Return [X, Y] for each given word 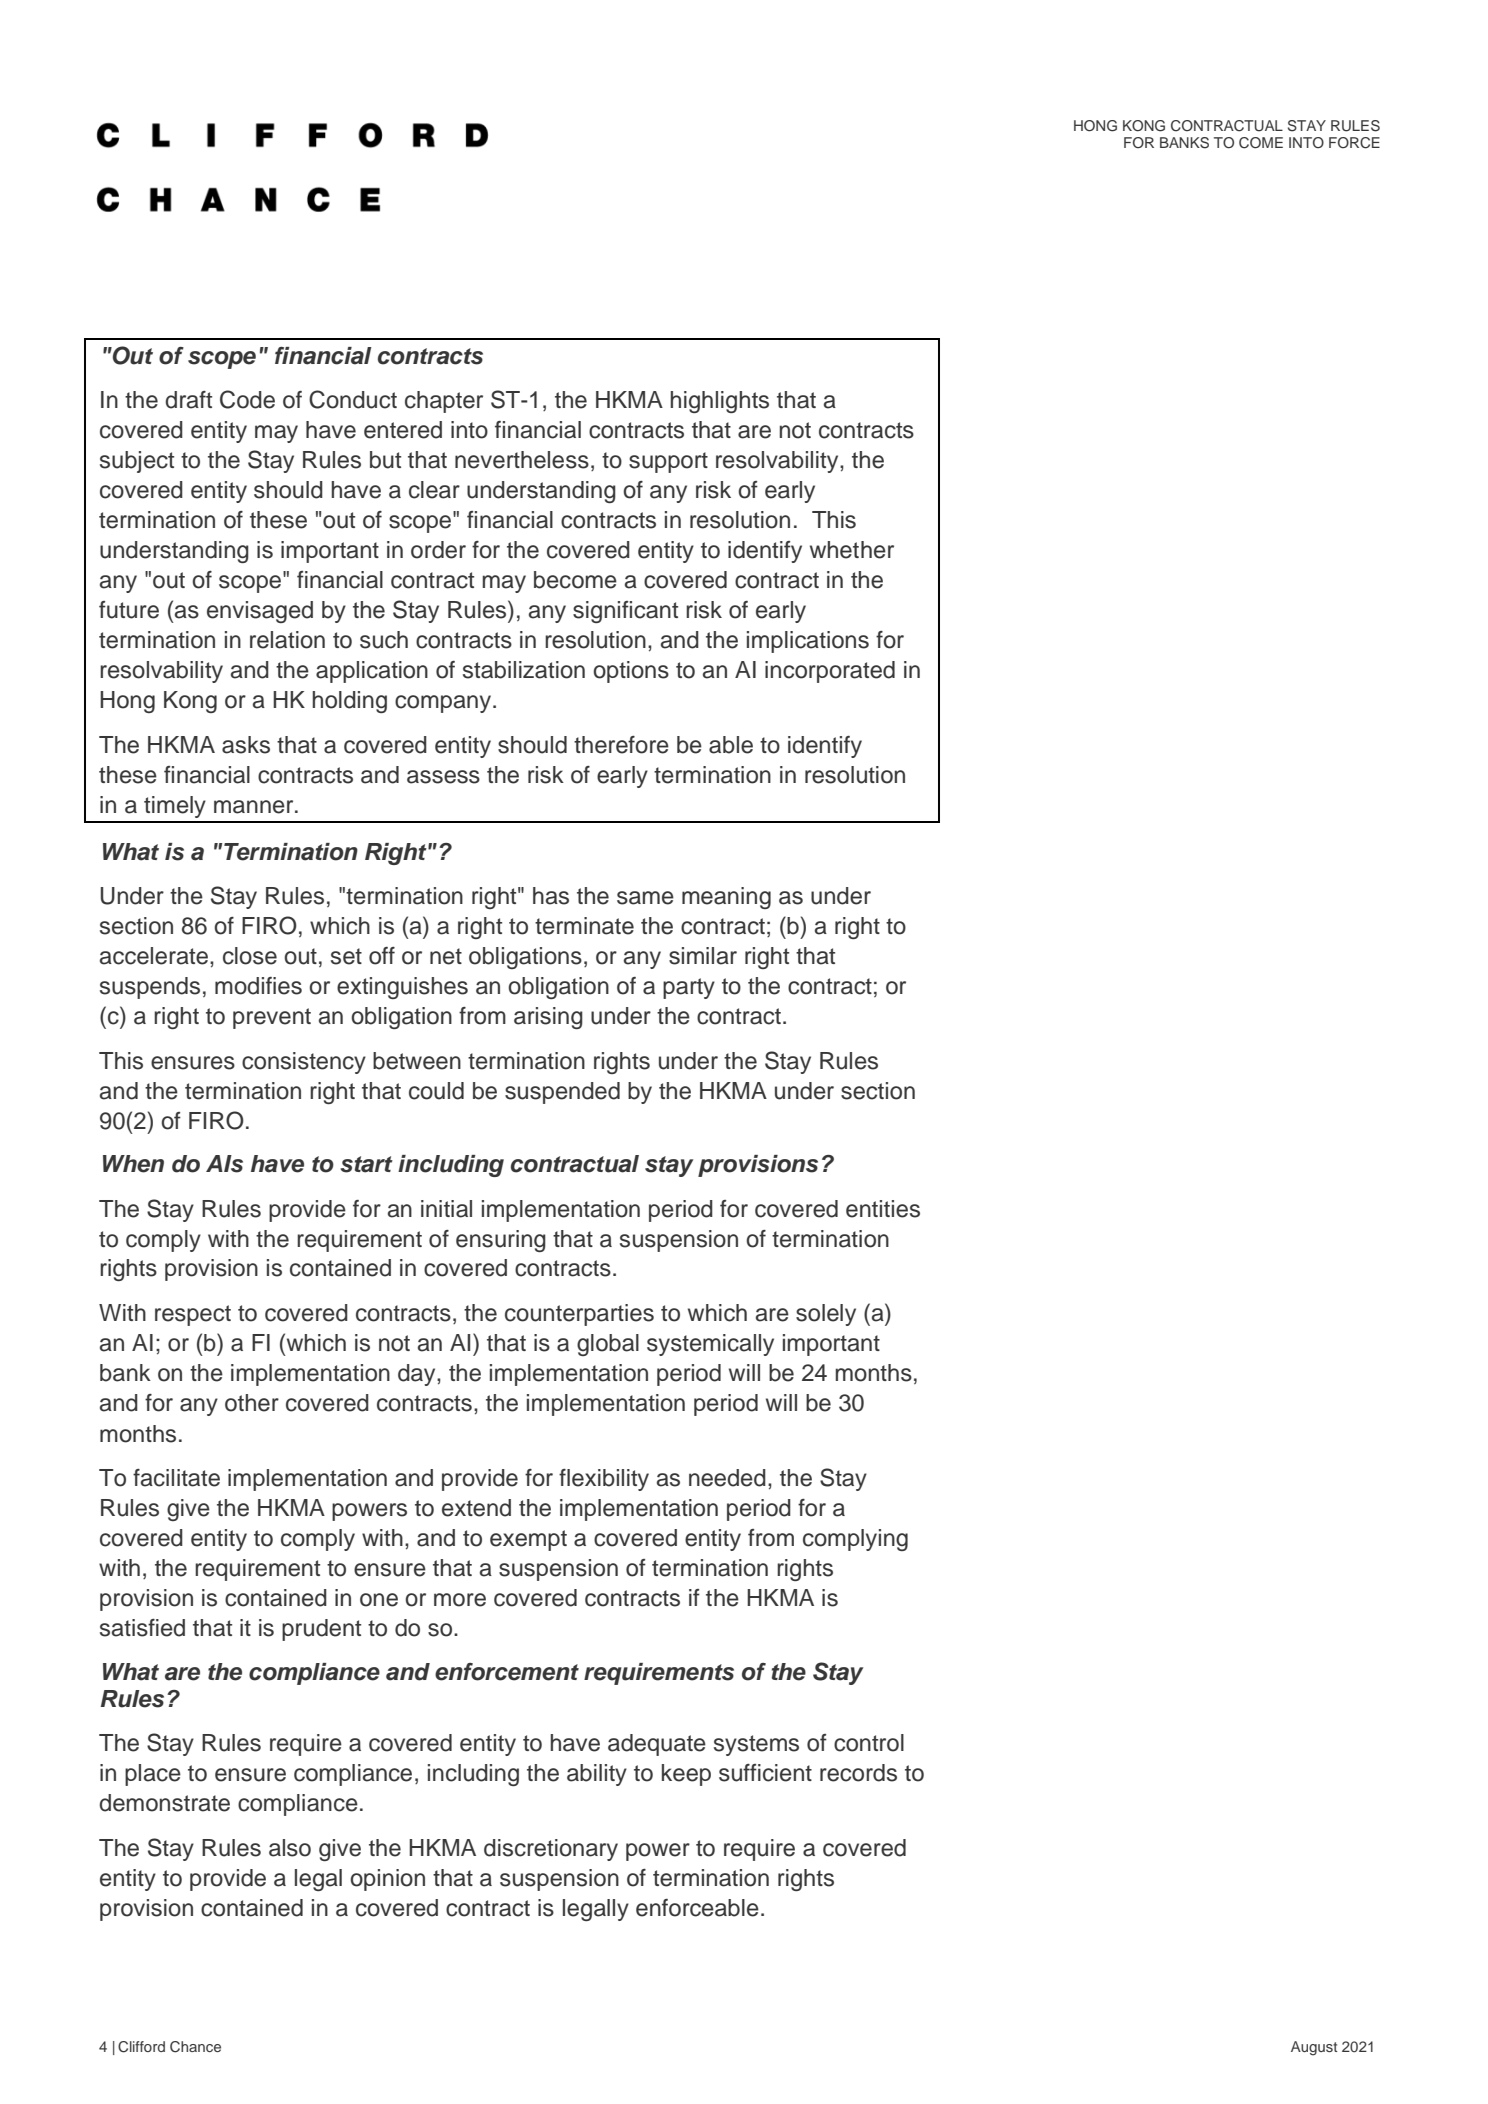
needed [727, 1478]
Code [247, 399]
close [250, 956]
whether [852, 550]
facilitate [176, 1478]
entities [883, 1209]
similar [703, 956]
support [668, 462]
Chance [195, 2047]
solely [826, 1315]
